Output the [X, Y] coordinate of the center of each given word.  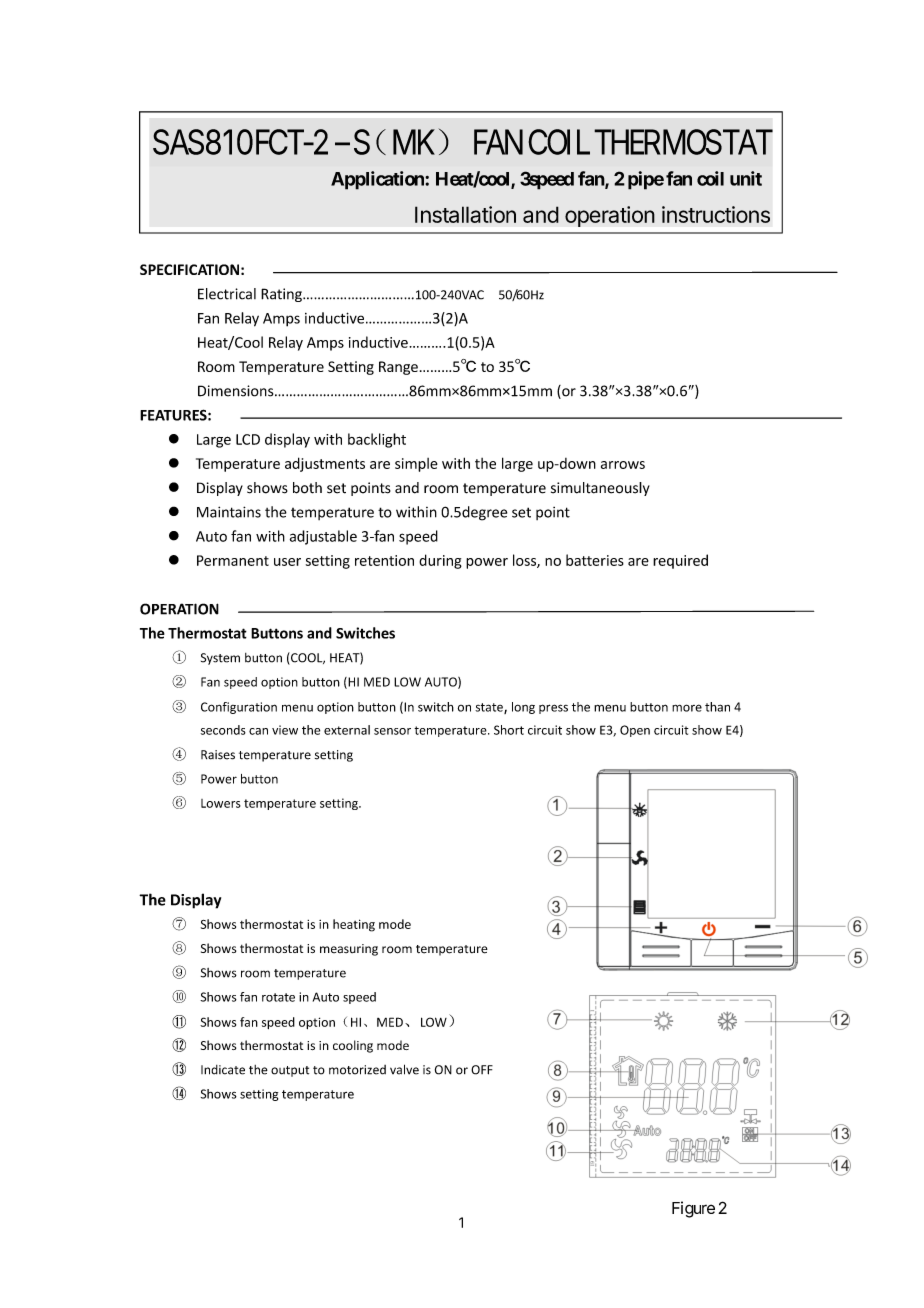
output [290, 1071]
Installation [465, 214]
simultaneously [600, 489]
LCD [248, 439]
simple [416, 465]
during [440, 561]
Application [378, 180]
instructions [716, 214]
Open [635, 731]
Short [509, 730]
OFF [482, 1070]
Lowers [221, 803]
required [680, 561]
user [287, 562]
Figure [693, 1209]
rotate [278, 997]
